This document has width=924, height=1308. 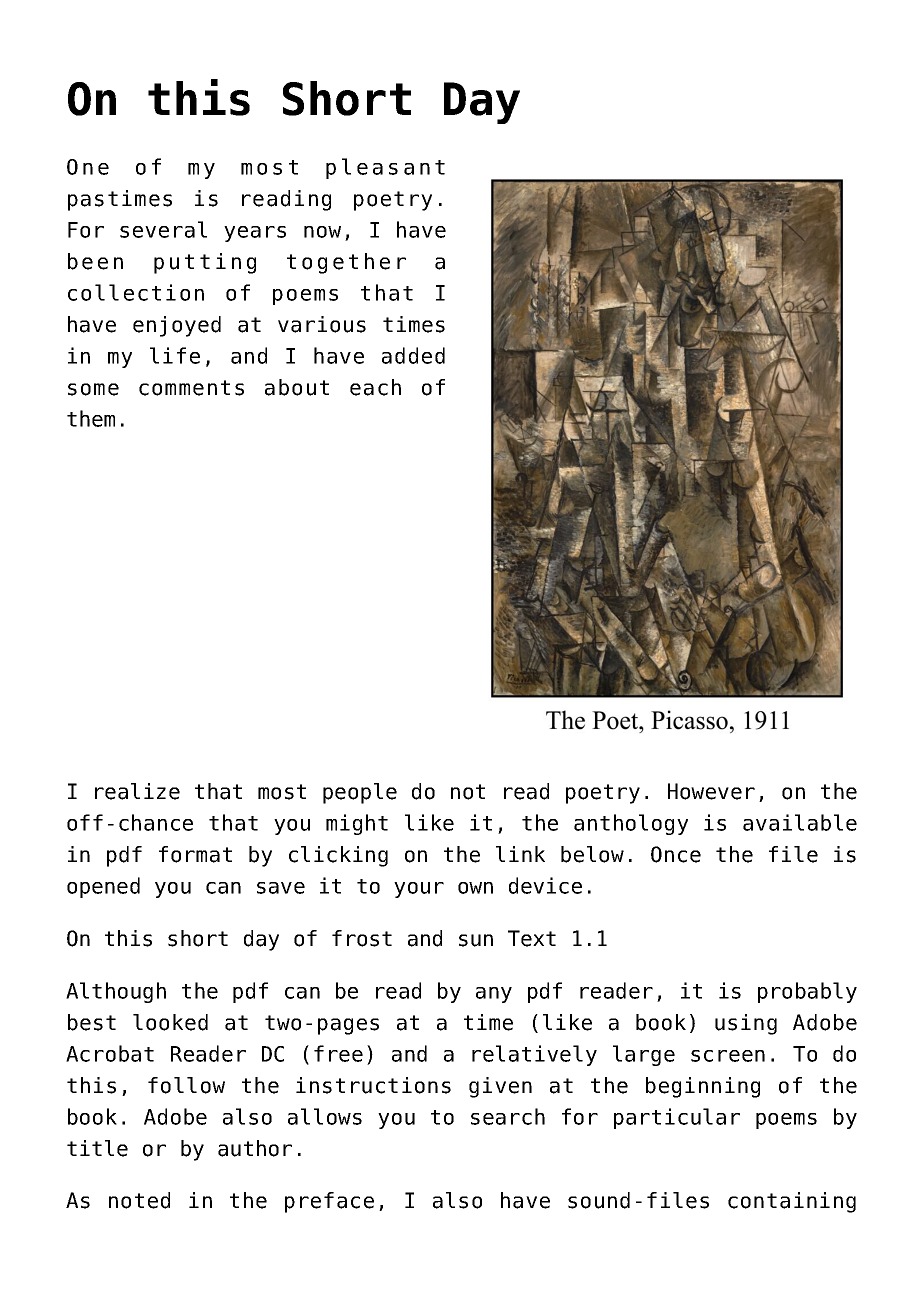 I want to click on people, so click(x=360, y=793).
